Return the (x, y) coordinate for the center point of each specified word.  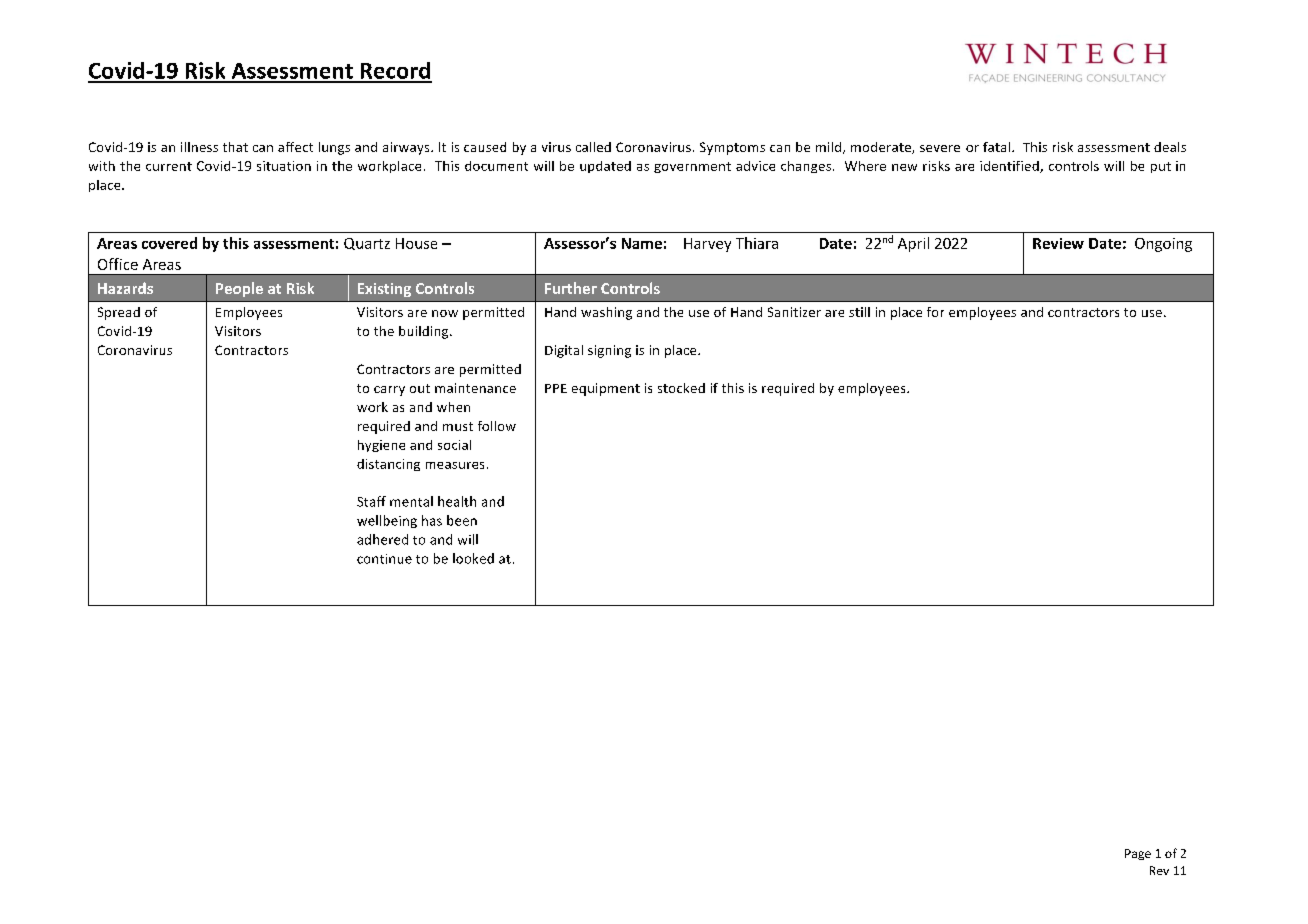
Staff (371, 501)
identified (1010, 167)
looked (473, 558)
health (457, 501)
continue (384, 559)
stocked (681, 388)
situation (284, 166)
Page (1138, 854)
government (692, 167)
